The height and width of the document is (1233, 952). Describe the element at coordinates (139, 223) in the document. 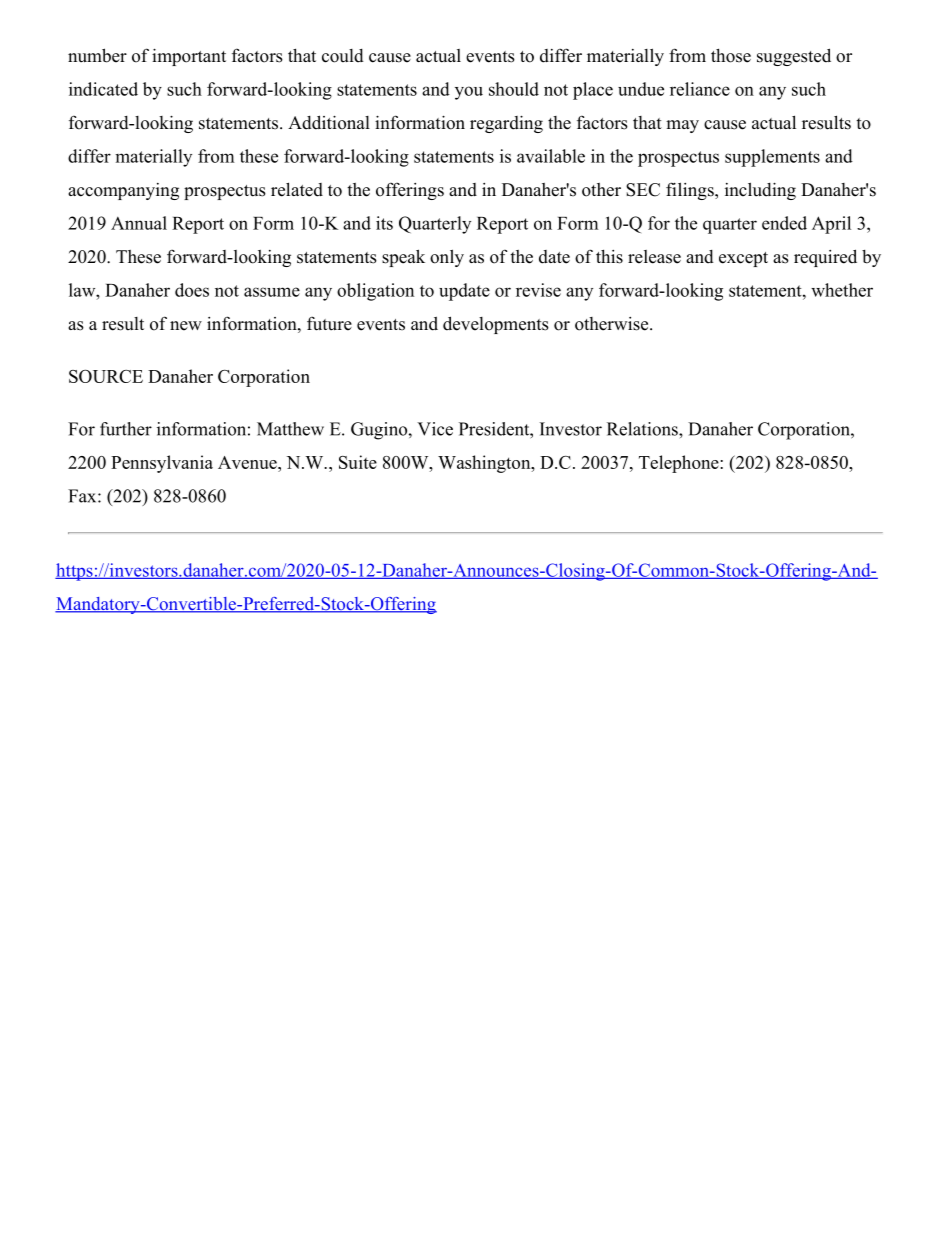

I see `Annual` at that location.
